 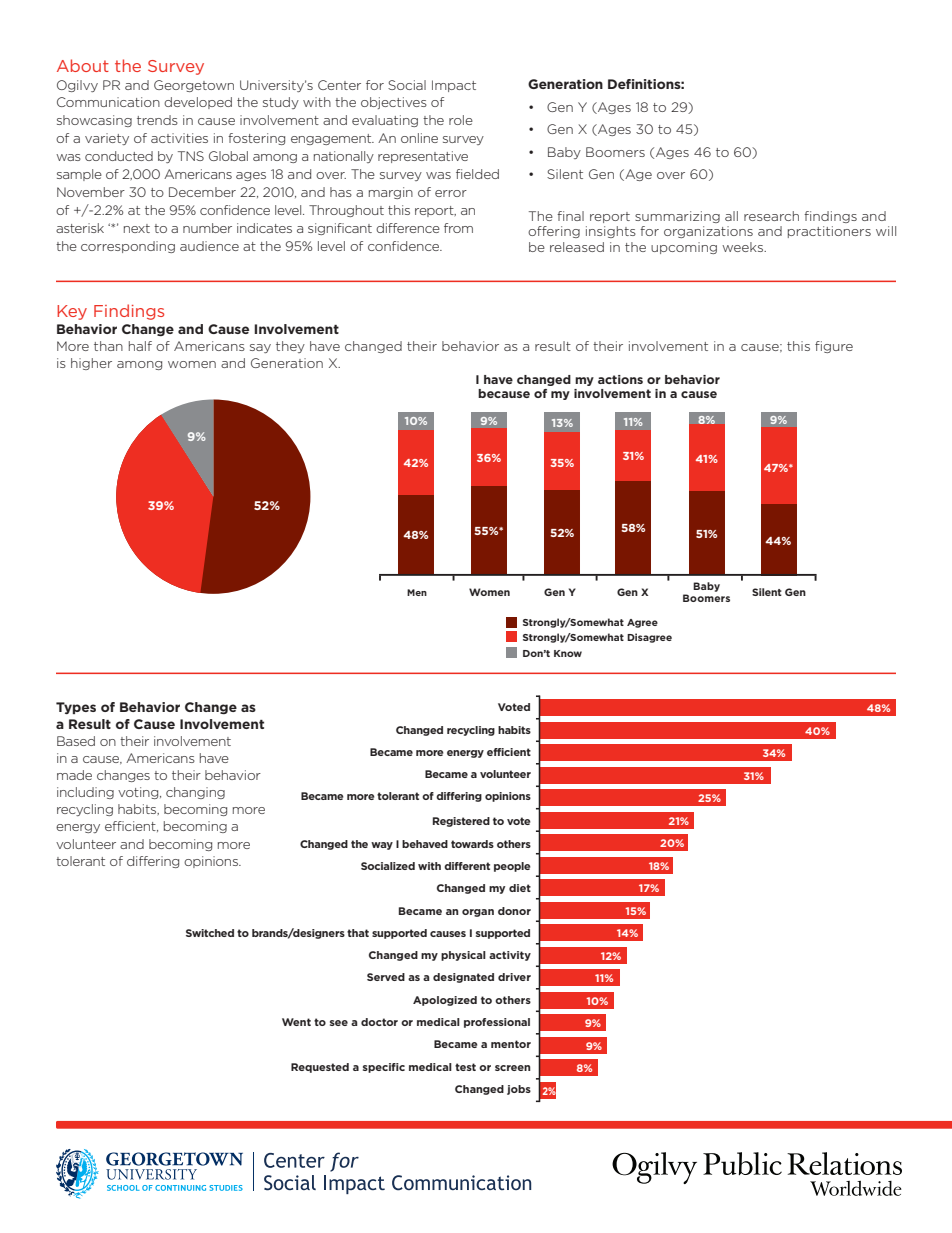 I want to click on Went, so click(x=296, y=1022).
